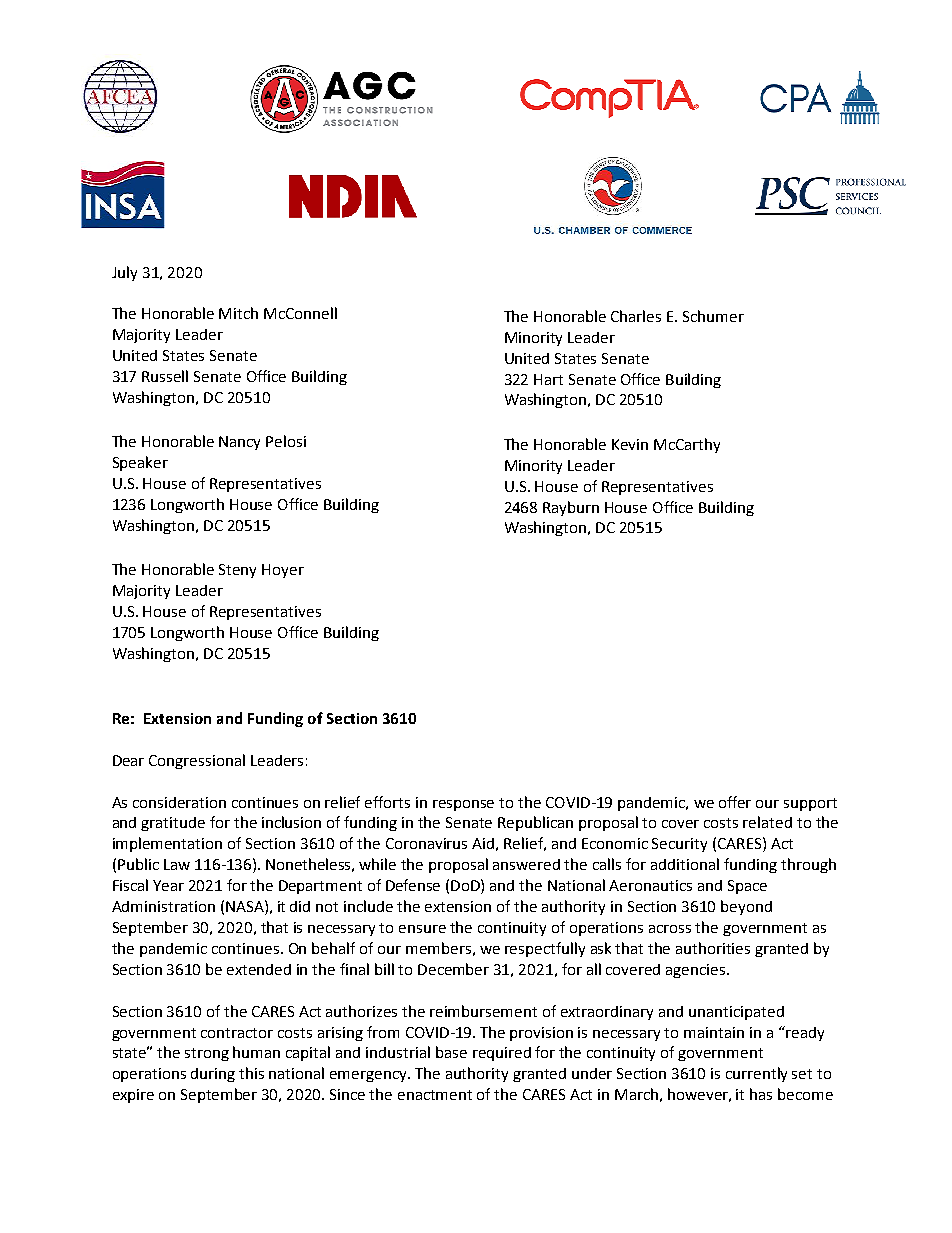 This image has width=952, height=1233. What do you see at coordinates (213, 1075) in the image?
I see `during` at bounding box center [213, 1075].
